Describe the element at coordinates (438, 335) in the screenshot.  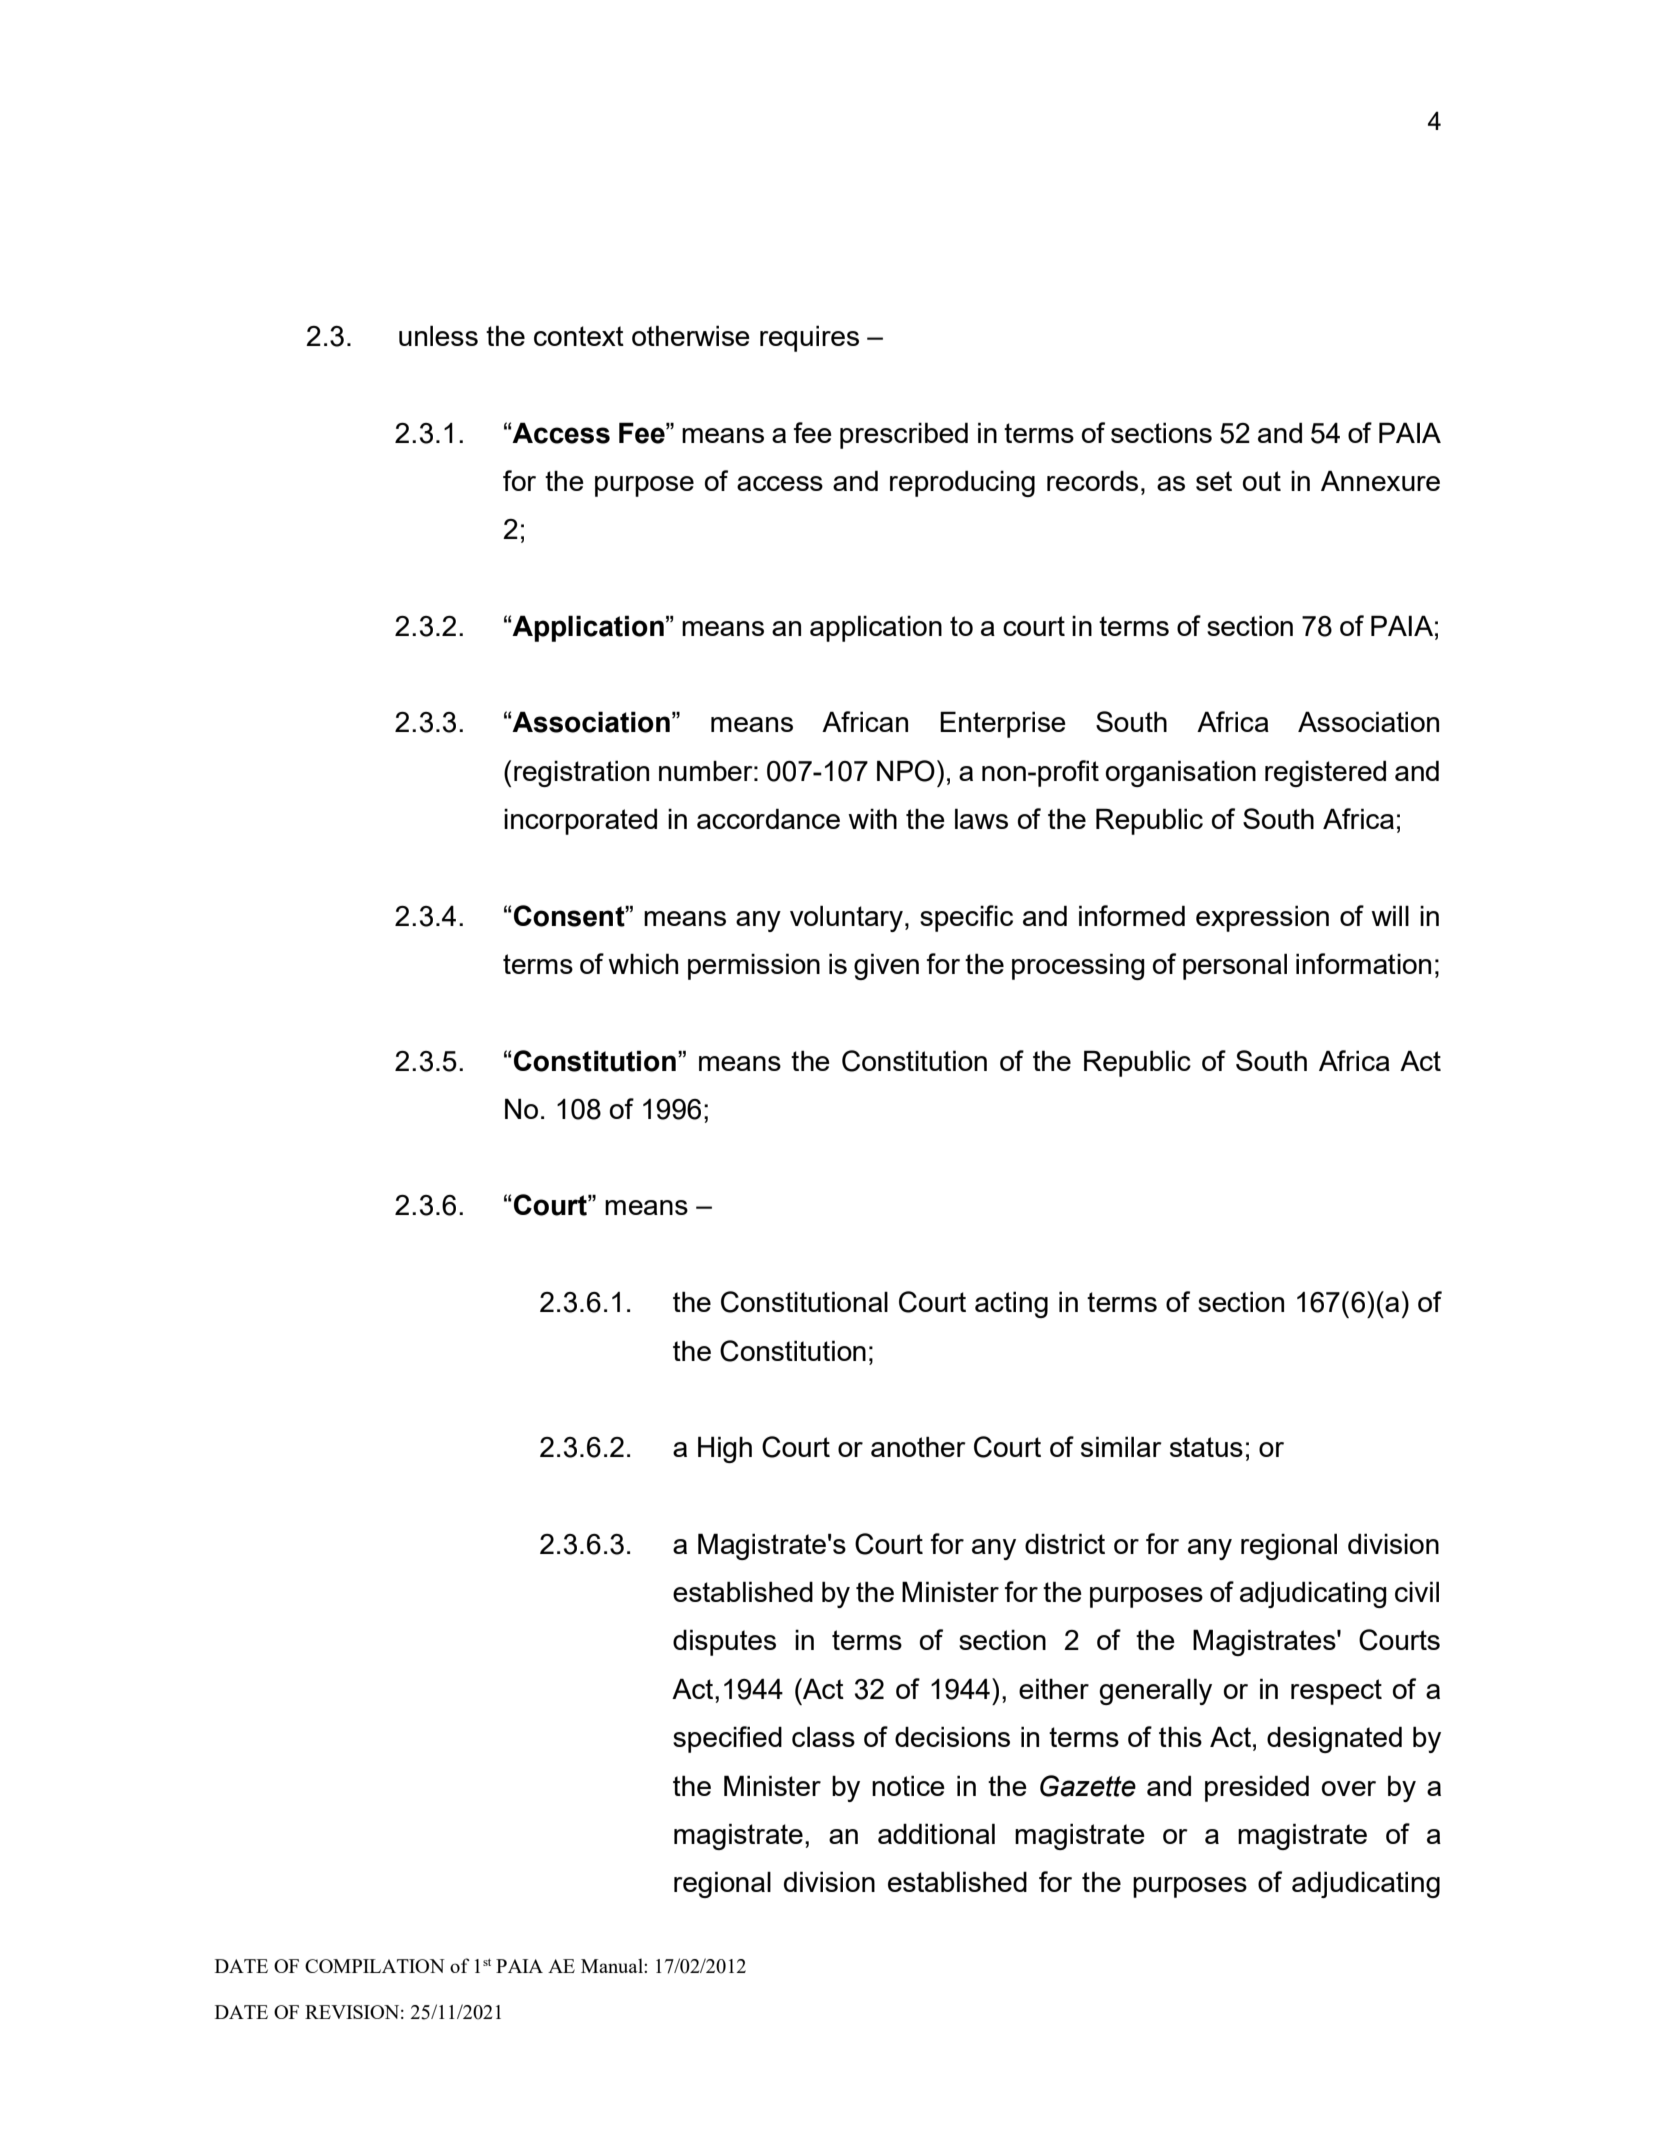
I see `unless` at that location.
